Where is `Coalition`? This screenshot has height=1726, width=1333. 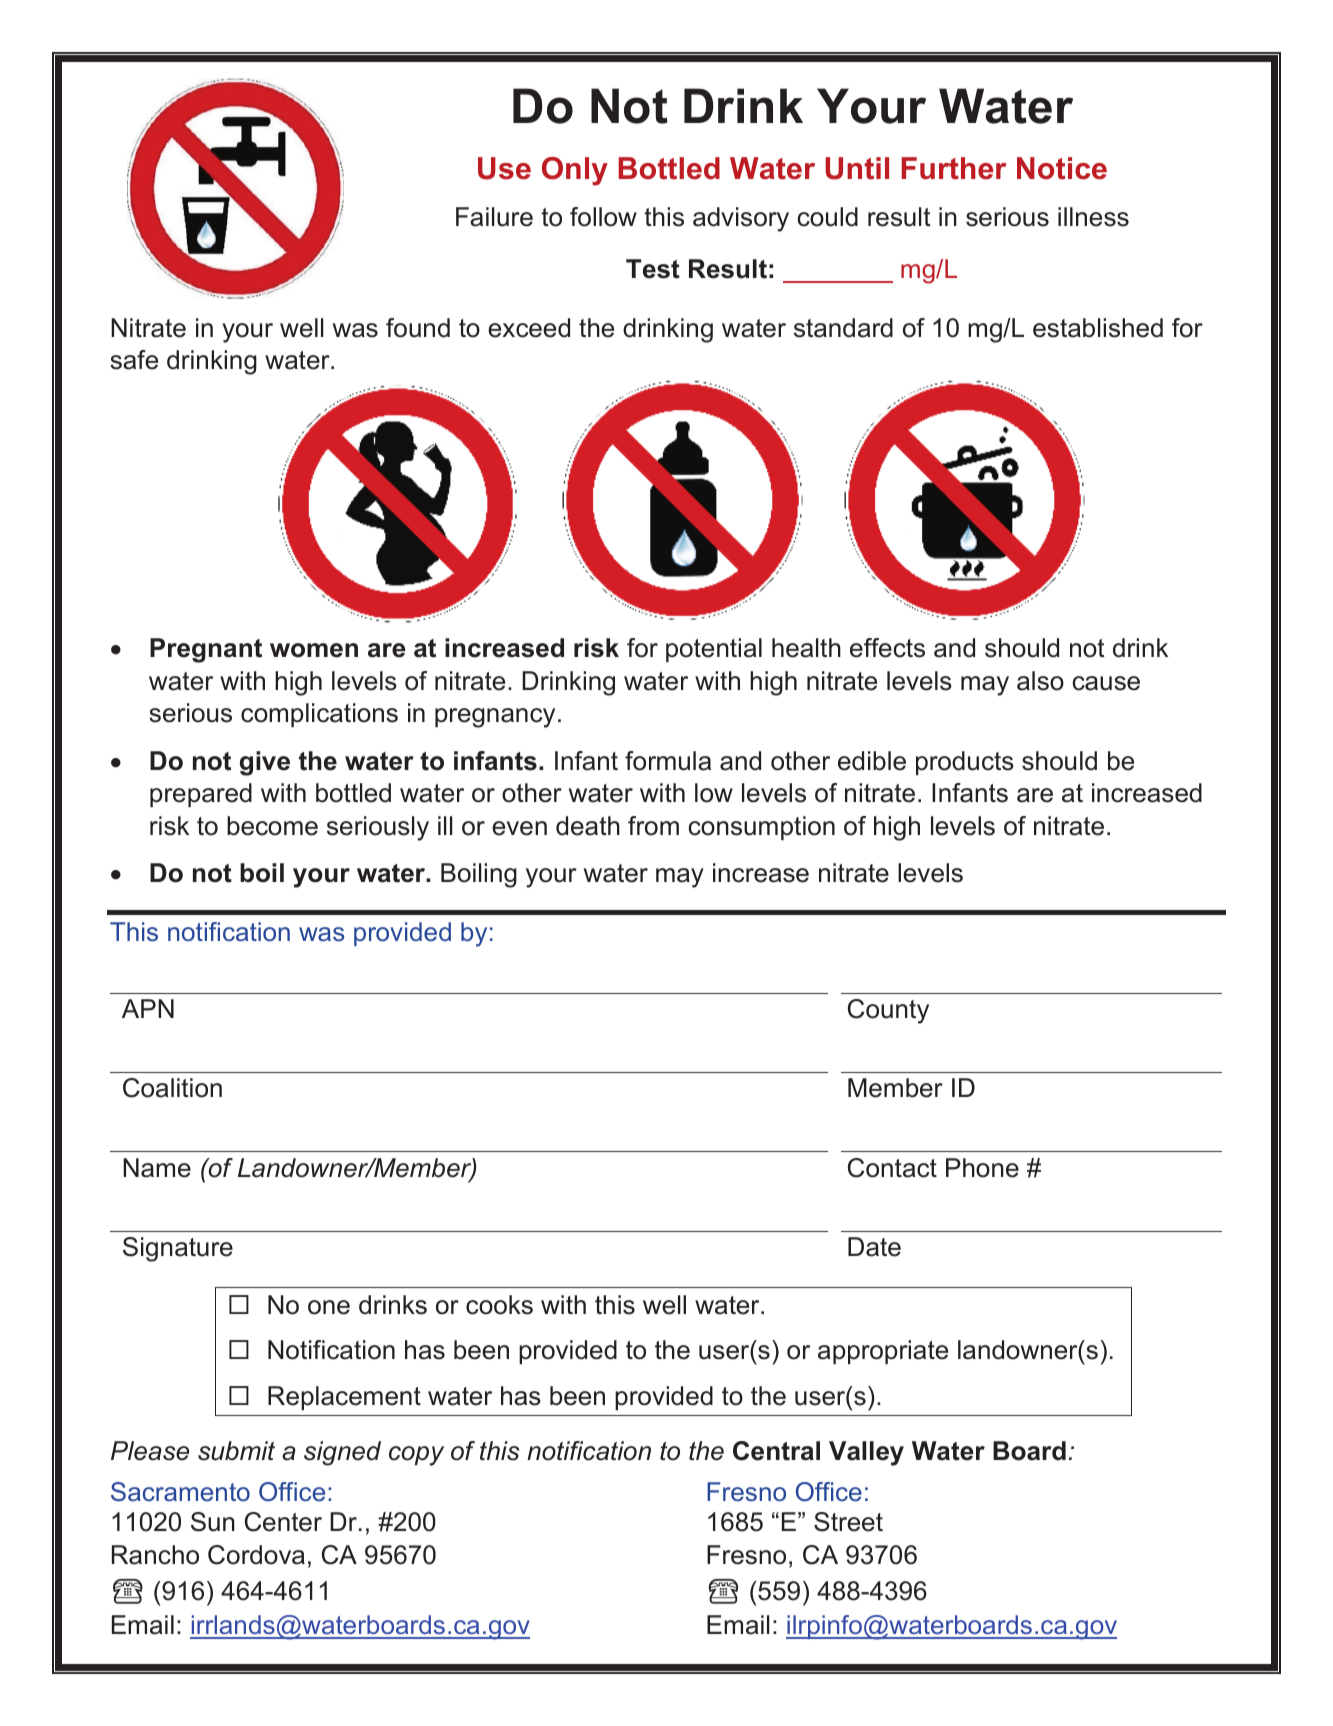
Coalition is located at coordinates (172, 1088).
